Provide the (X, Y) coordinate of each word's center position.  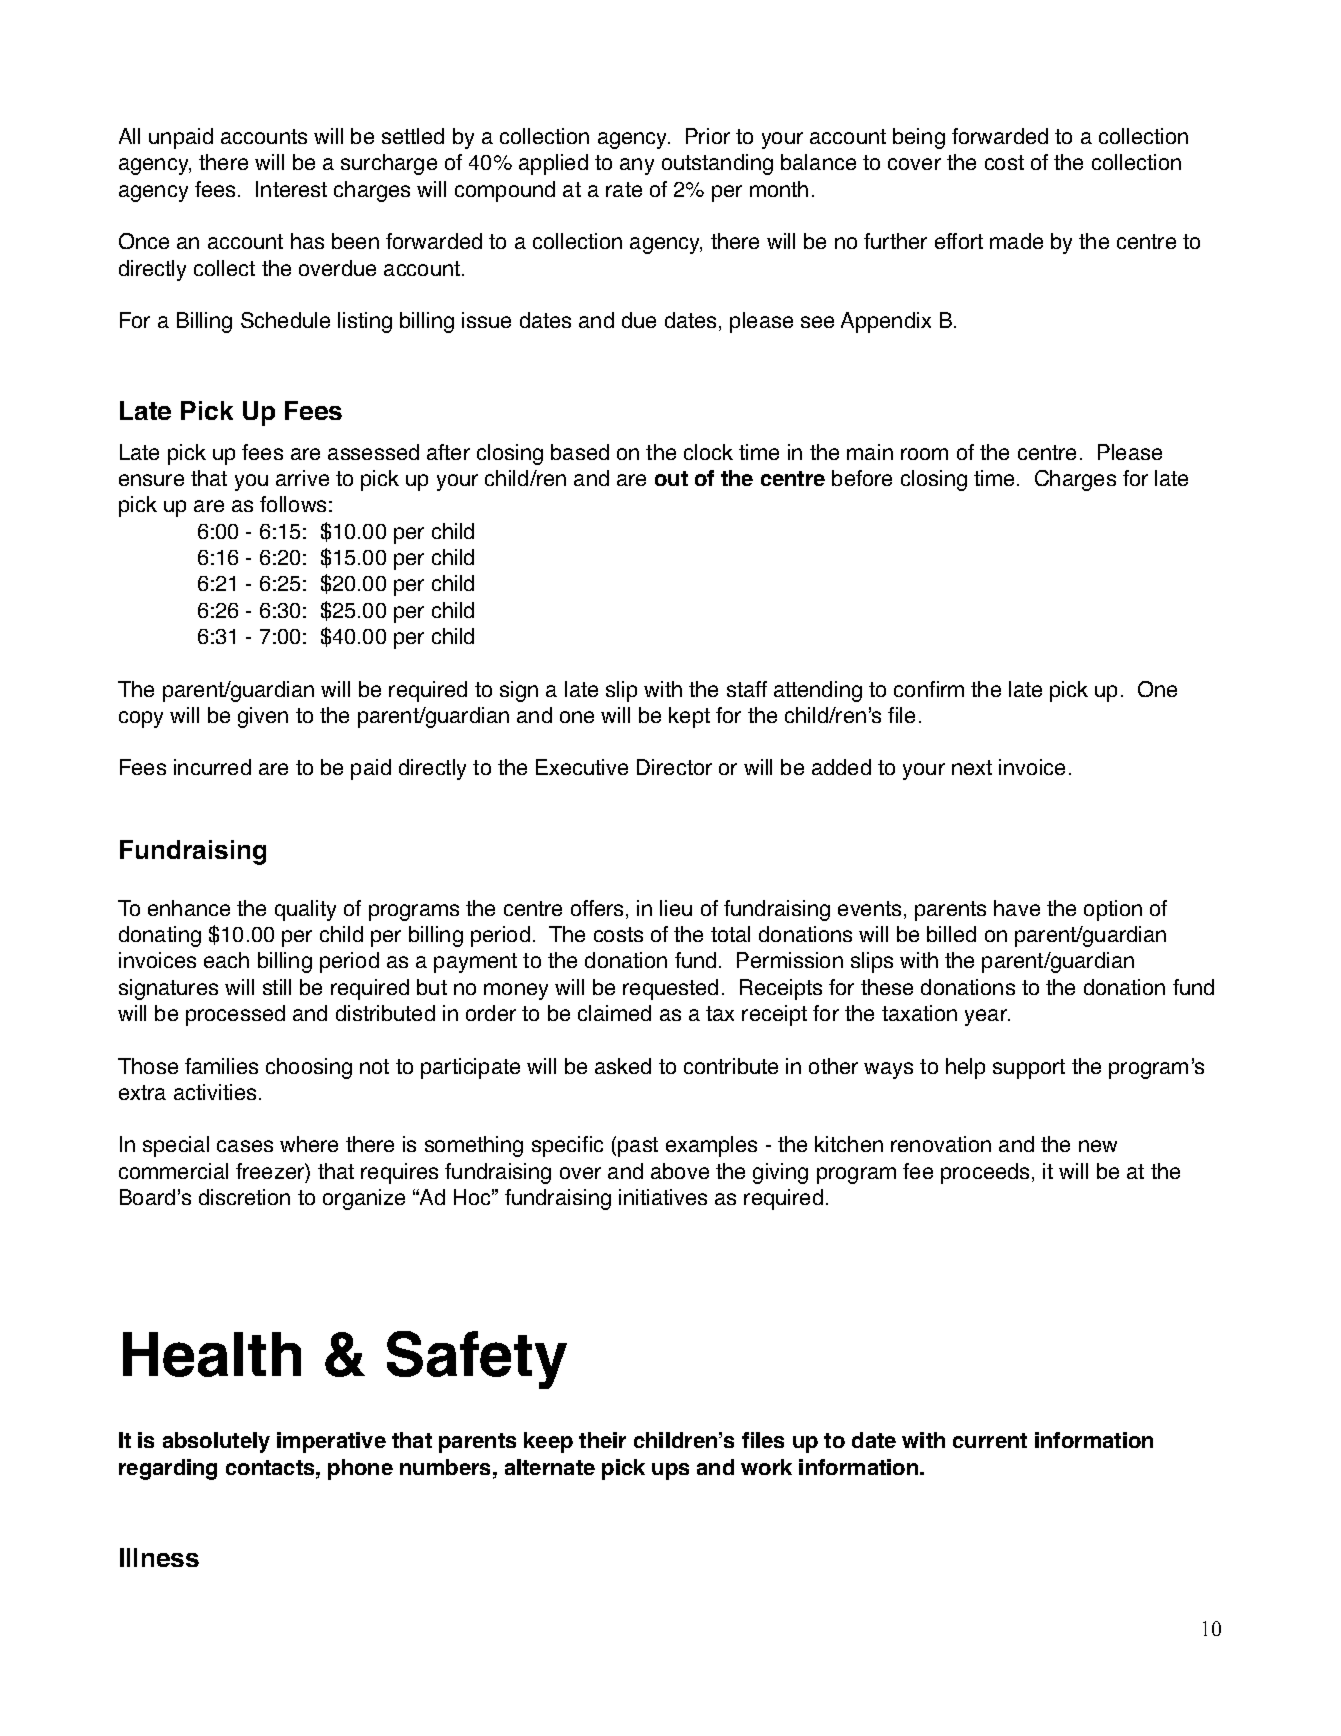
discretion (244, 1197)
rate (624, 189)
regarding (168, 1469)
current (990, 1440)
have (1017, 908)
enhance (189, 908)
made (1016, 241)
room (924, 454)
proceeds (985, 1173)
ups (670, 1471)
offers (597, 908)
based (580, 452)
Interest (291, 189)
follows (293, 504)
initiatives (663, 1197)
